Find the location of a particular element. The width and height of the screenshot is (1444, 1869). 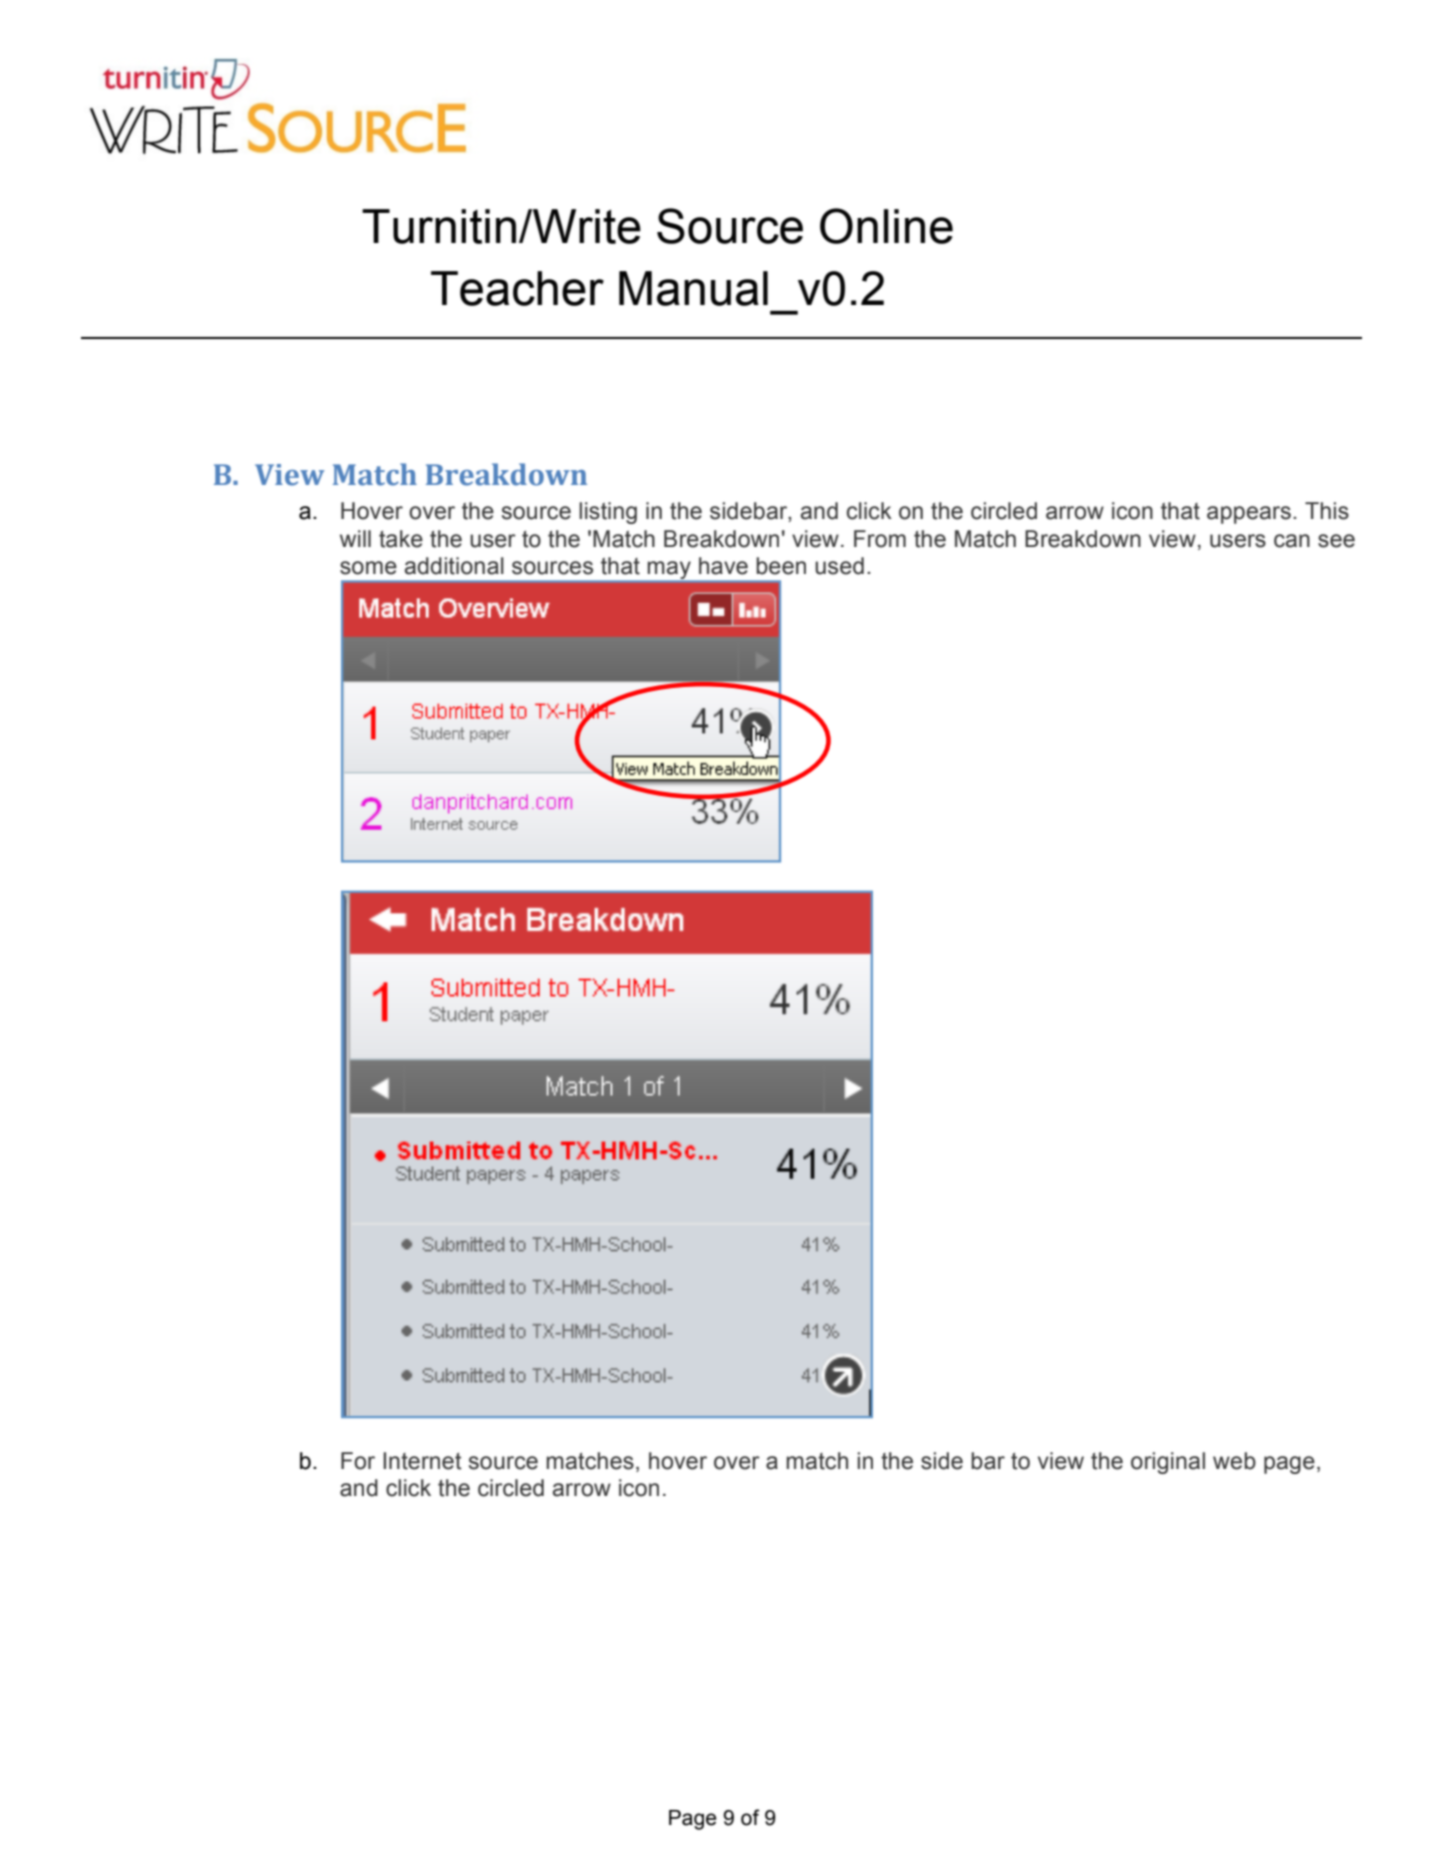

This is located at coordinates (1327, 511).
